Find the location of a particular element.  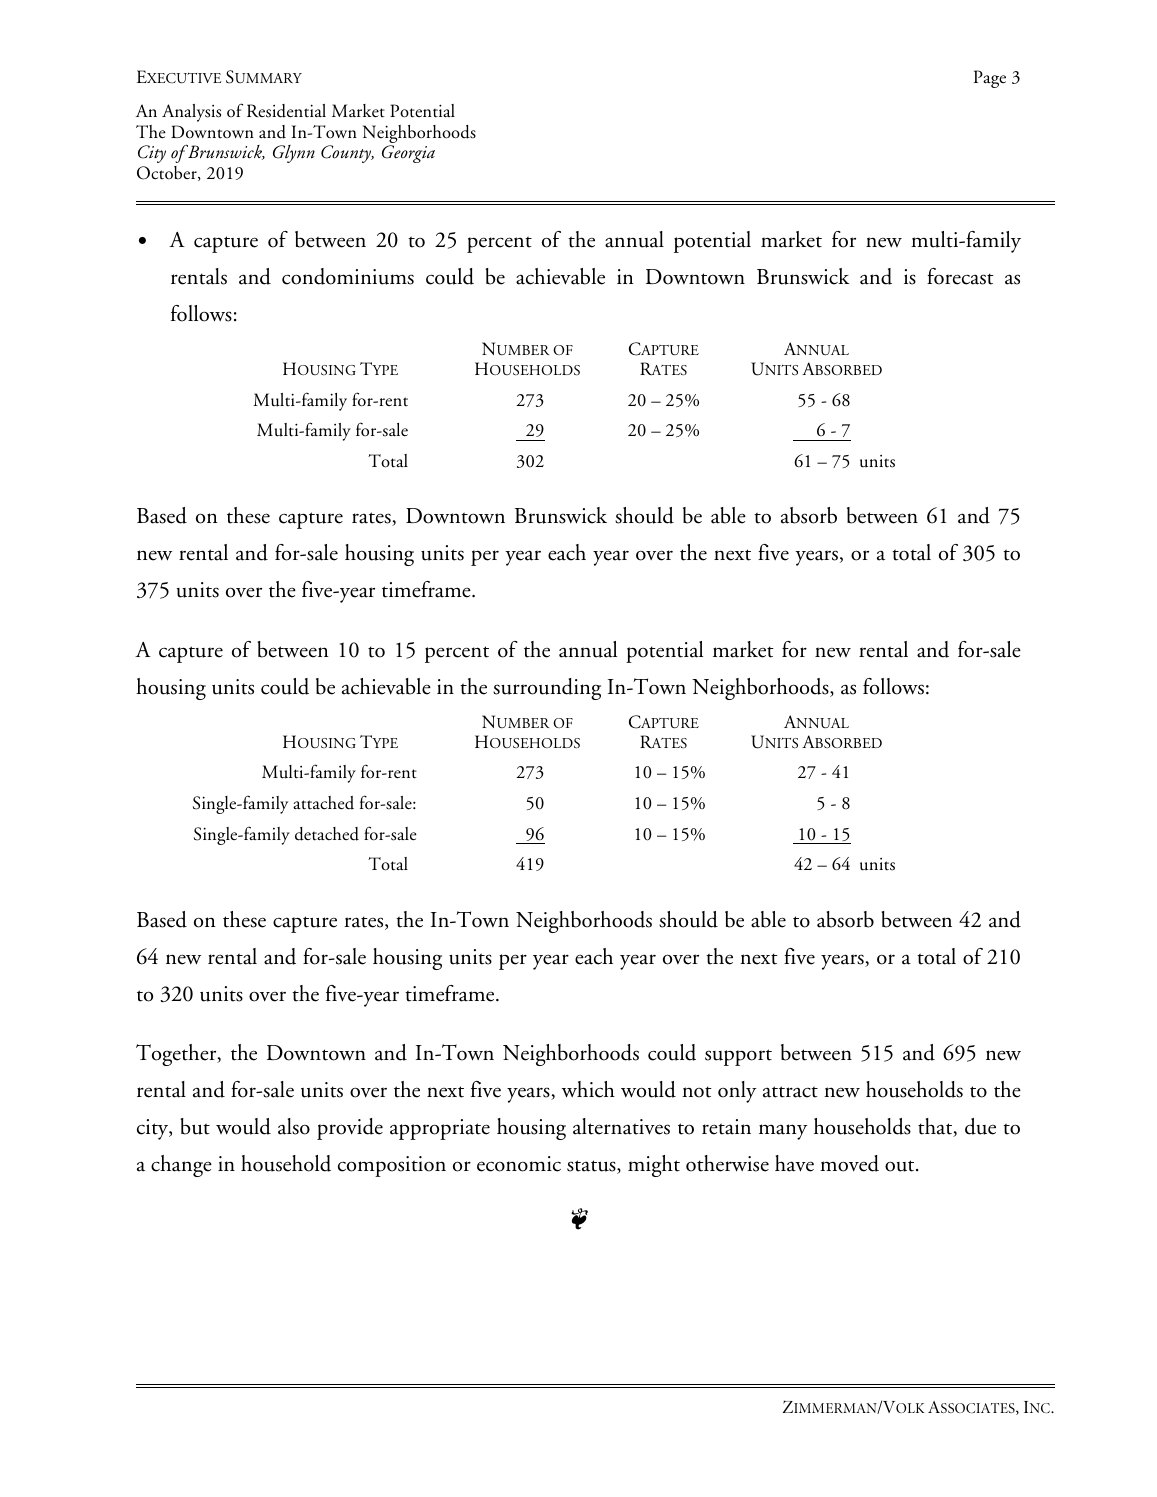

forecast is located at coordinates (960, 276).
